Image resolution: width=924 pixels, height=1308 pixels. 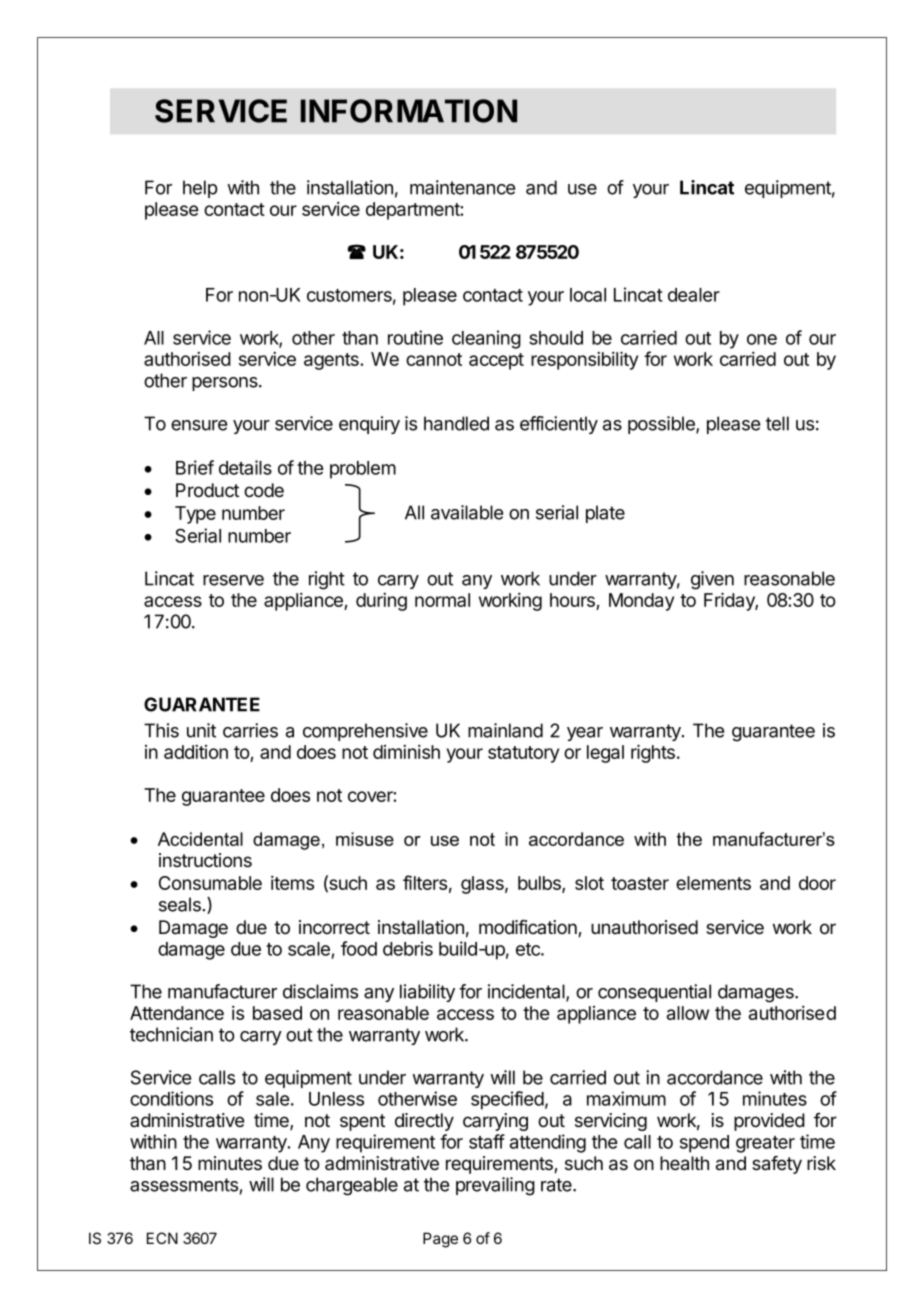 What do you see at coordinates (264, 490) in the page?
I see `code` at bounding box center [264, 490].
